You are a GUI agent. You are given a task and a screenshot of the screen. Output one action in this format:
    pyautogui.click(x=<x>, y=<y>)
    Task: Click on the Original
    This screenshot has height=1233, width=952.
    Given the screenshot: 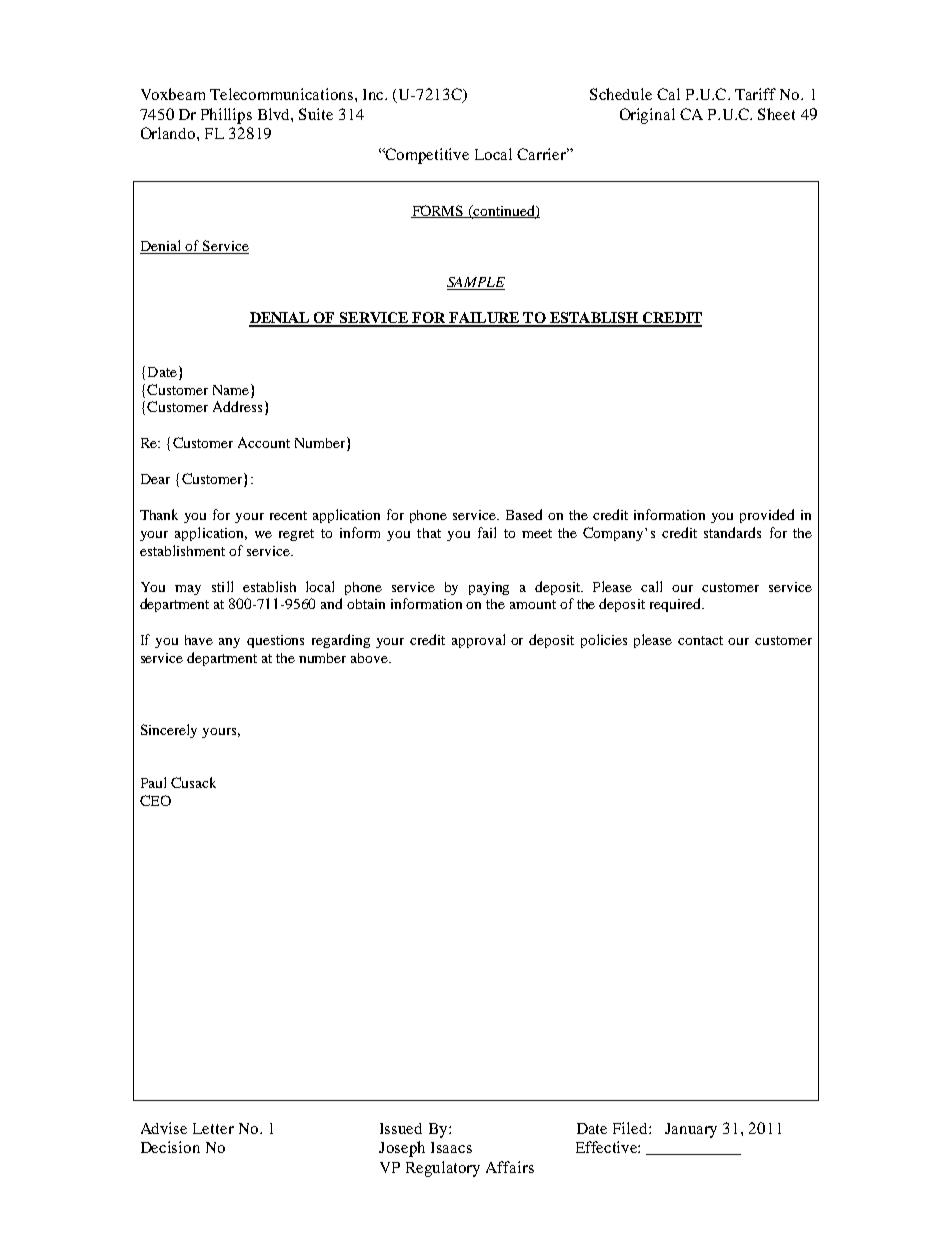 What is the action you would take?
    pyautogui.click(x=647, y=116)
